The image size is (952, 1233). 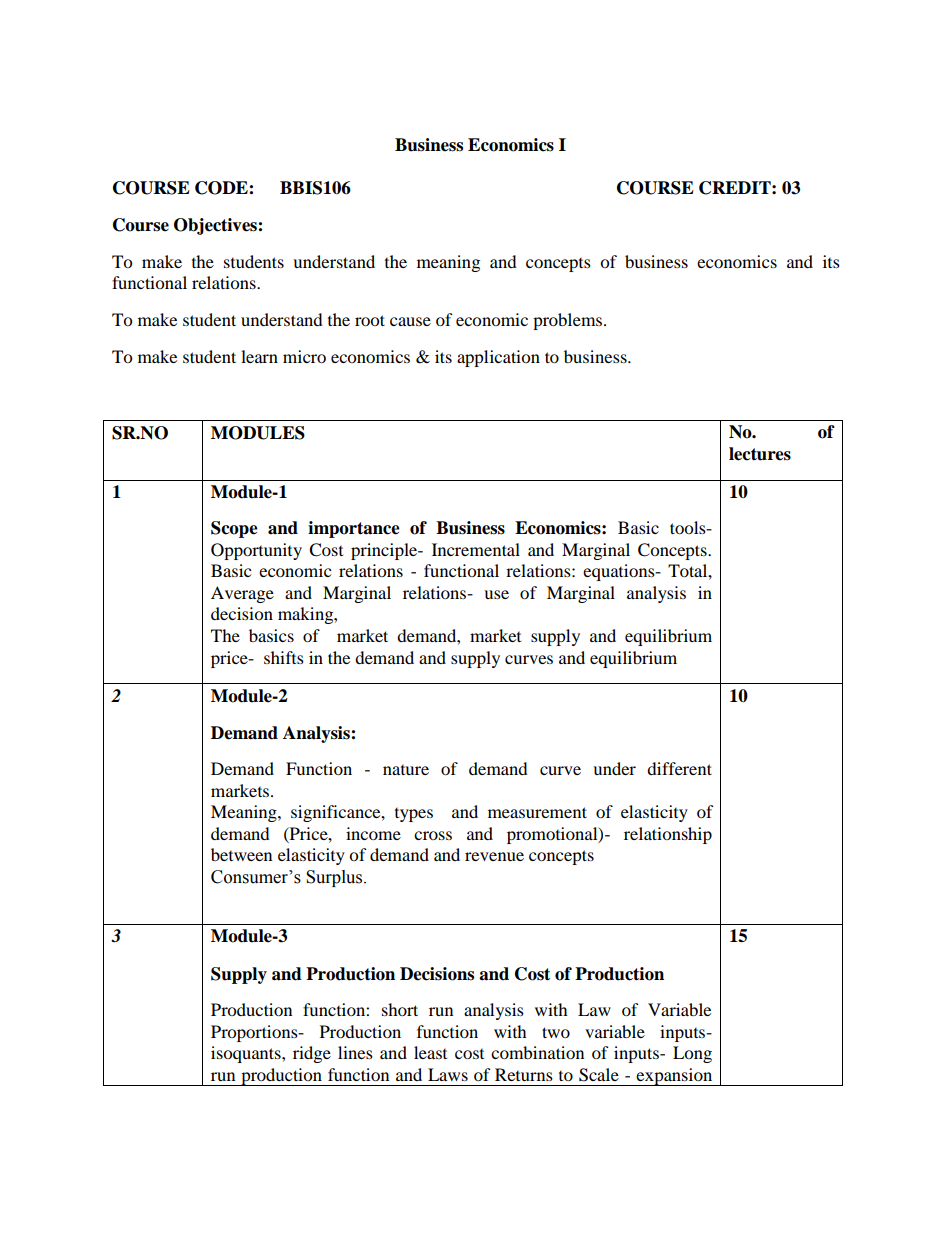 What do you see at coordinates (355, 1052) in the page?
I see `lines` at bounding box center [355, 1052].
